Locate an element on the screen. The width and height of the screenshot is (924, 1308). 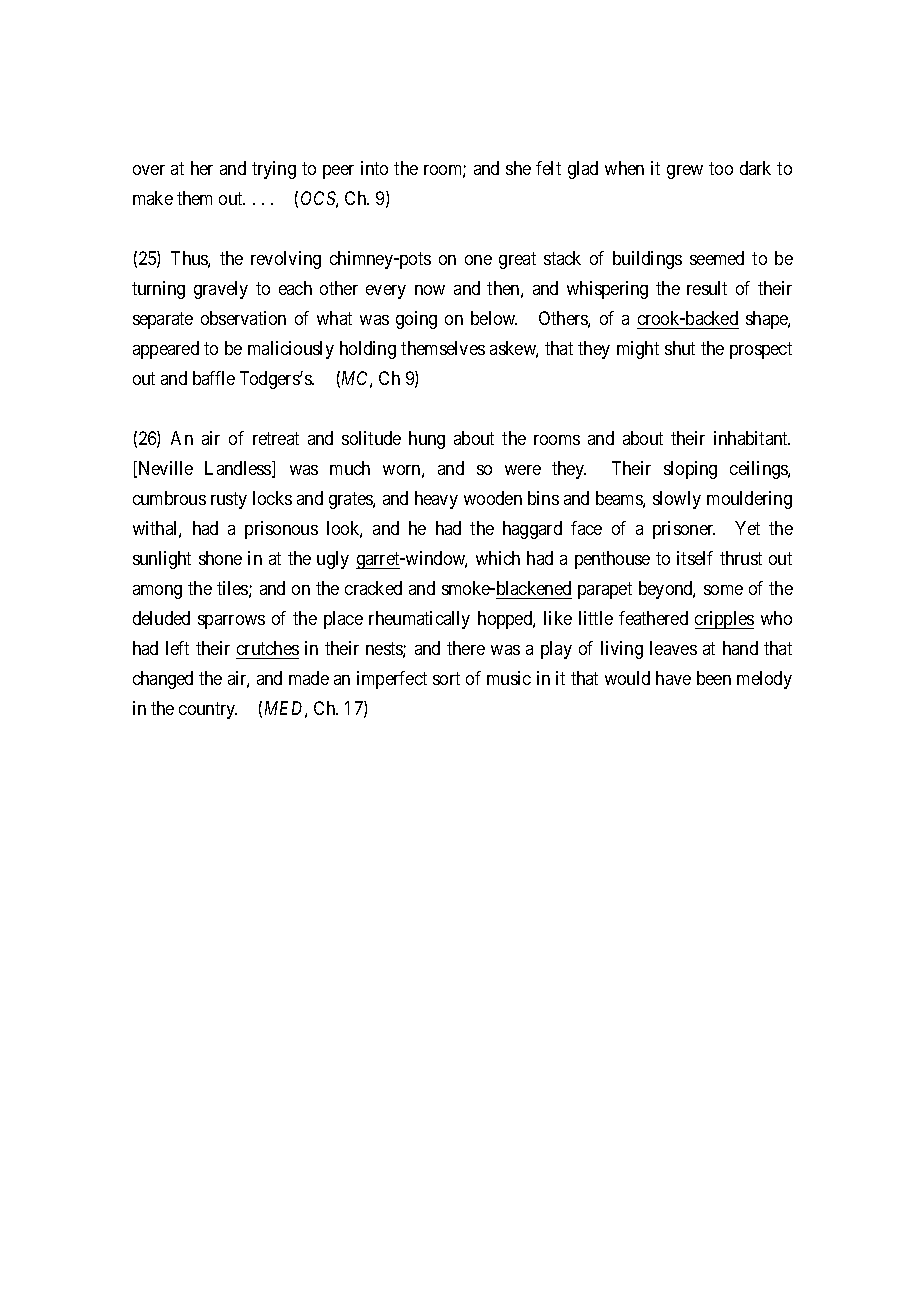
grew is located at coordinates (685, 172).
